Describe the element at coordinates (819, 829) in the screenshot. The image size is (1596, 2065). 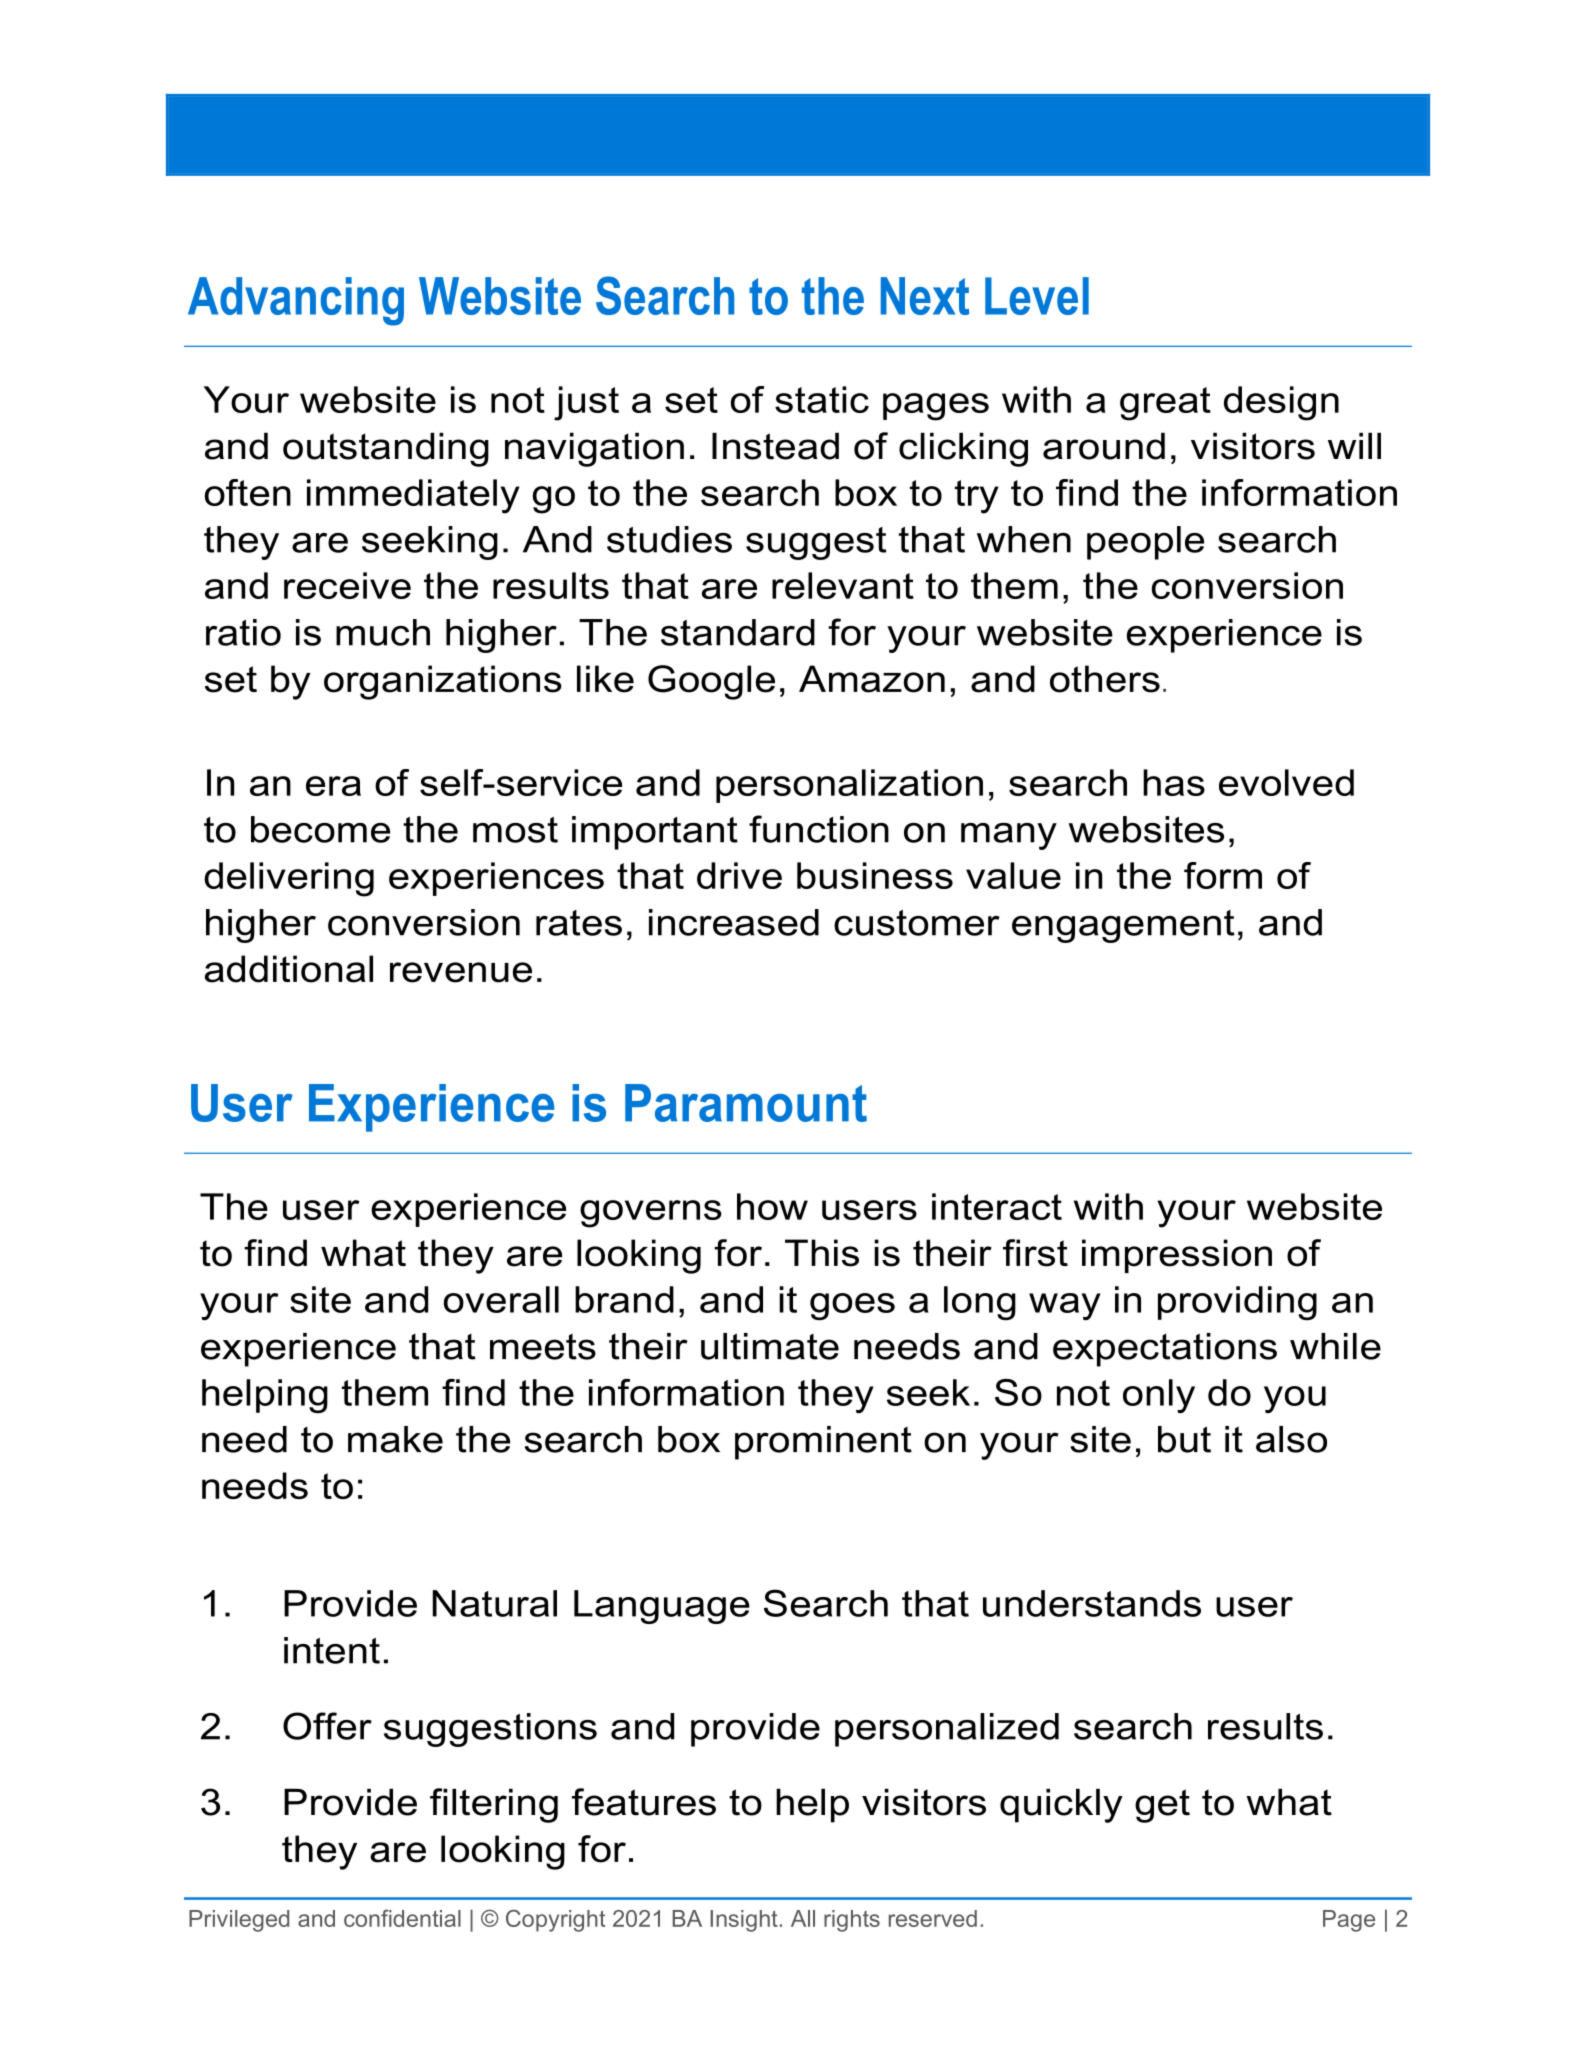
I see `function` at that location.
